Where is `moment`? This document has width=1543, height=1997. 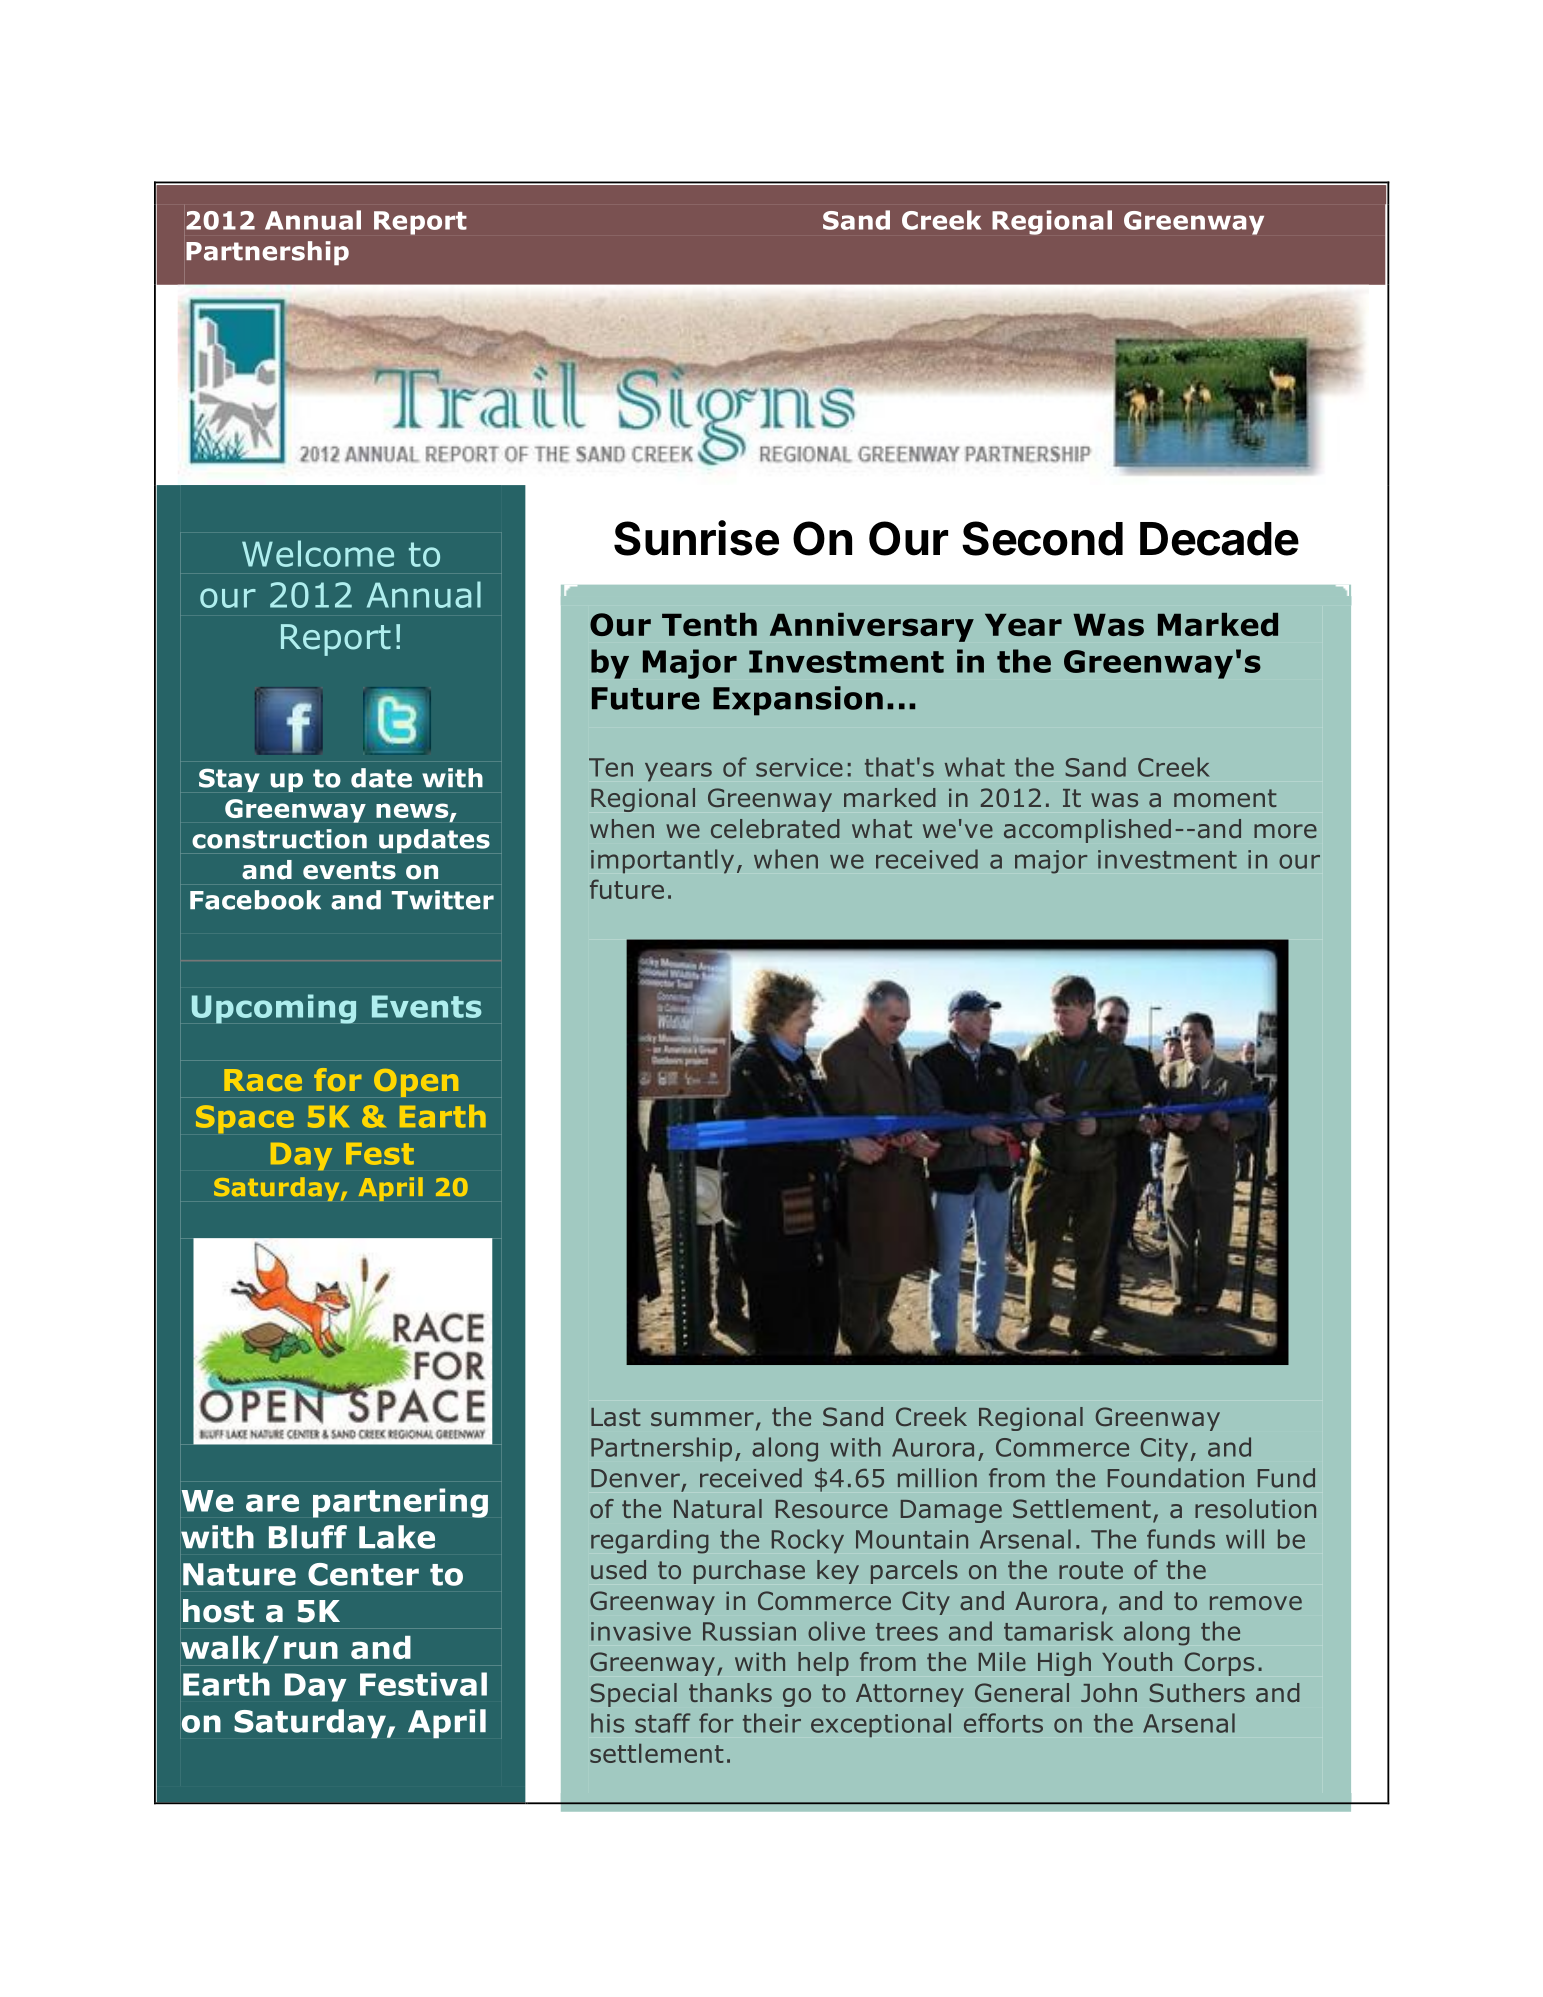
moment is located at coordinates (1225, 798).
